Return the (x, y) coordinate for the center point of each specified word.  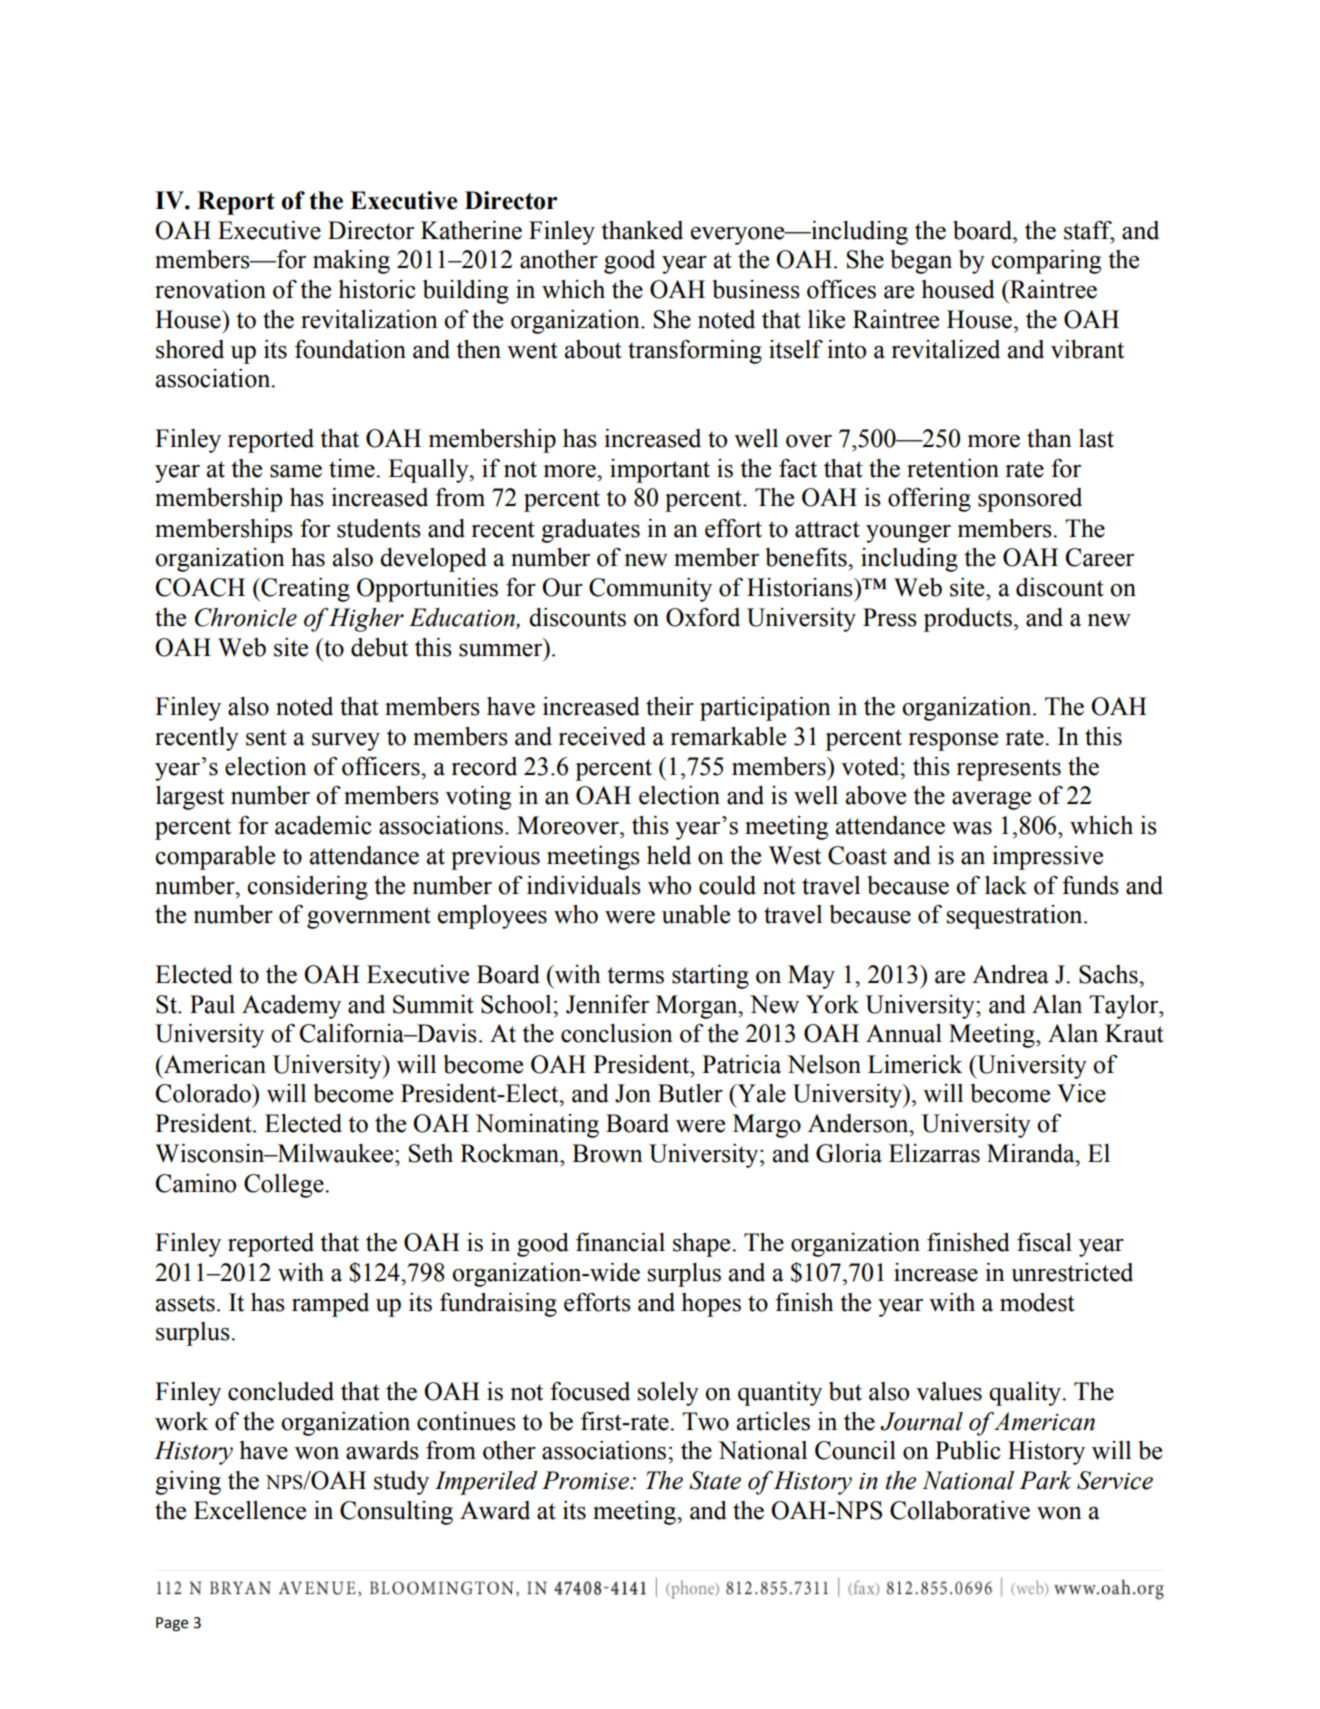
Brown (607, 1153)
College (285, 1186)
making (351, 262)
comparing (1046, 262)
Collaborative (960, 1510)
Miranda (1032, 1153)
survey (346, 742)
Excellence (250, 1510)
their (670, 706)
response (953, 742)
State (715, 1480)
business (756, 289)
